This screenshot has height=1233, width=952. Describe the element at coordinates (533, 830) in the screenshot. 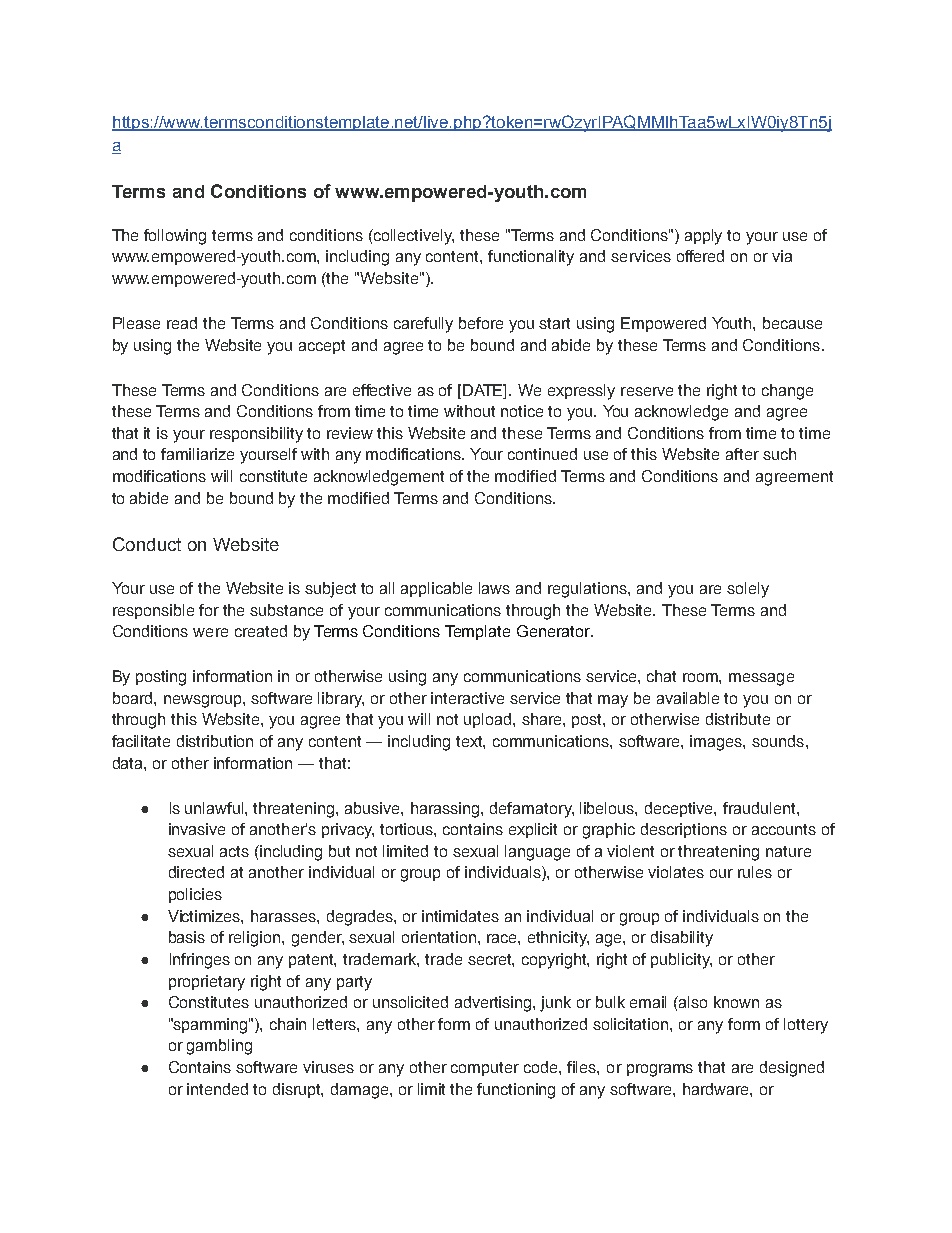

I see `explicit` at that location.
